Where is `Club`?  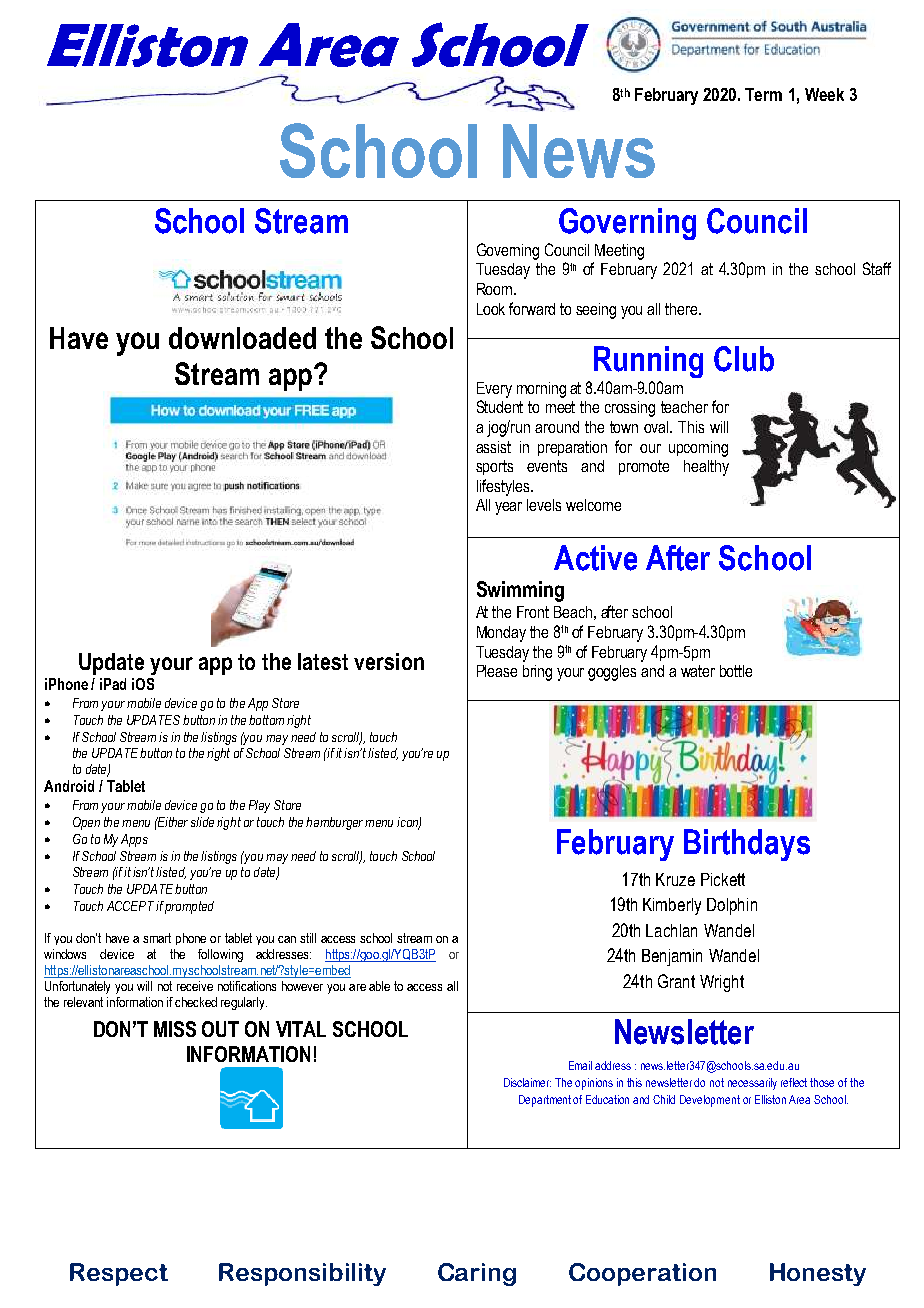
Club is located at coordinates (744, 359).
